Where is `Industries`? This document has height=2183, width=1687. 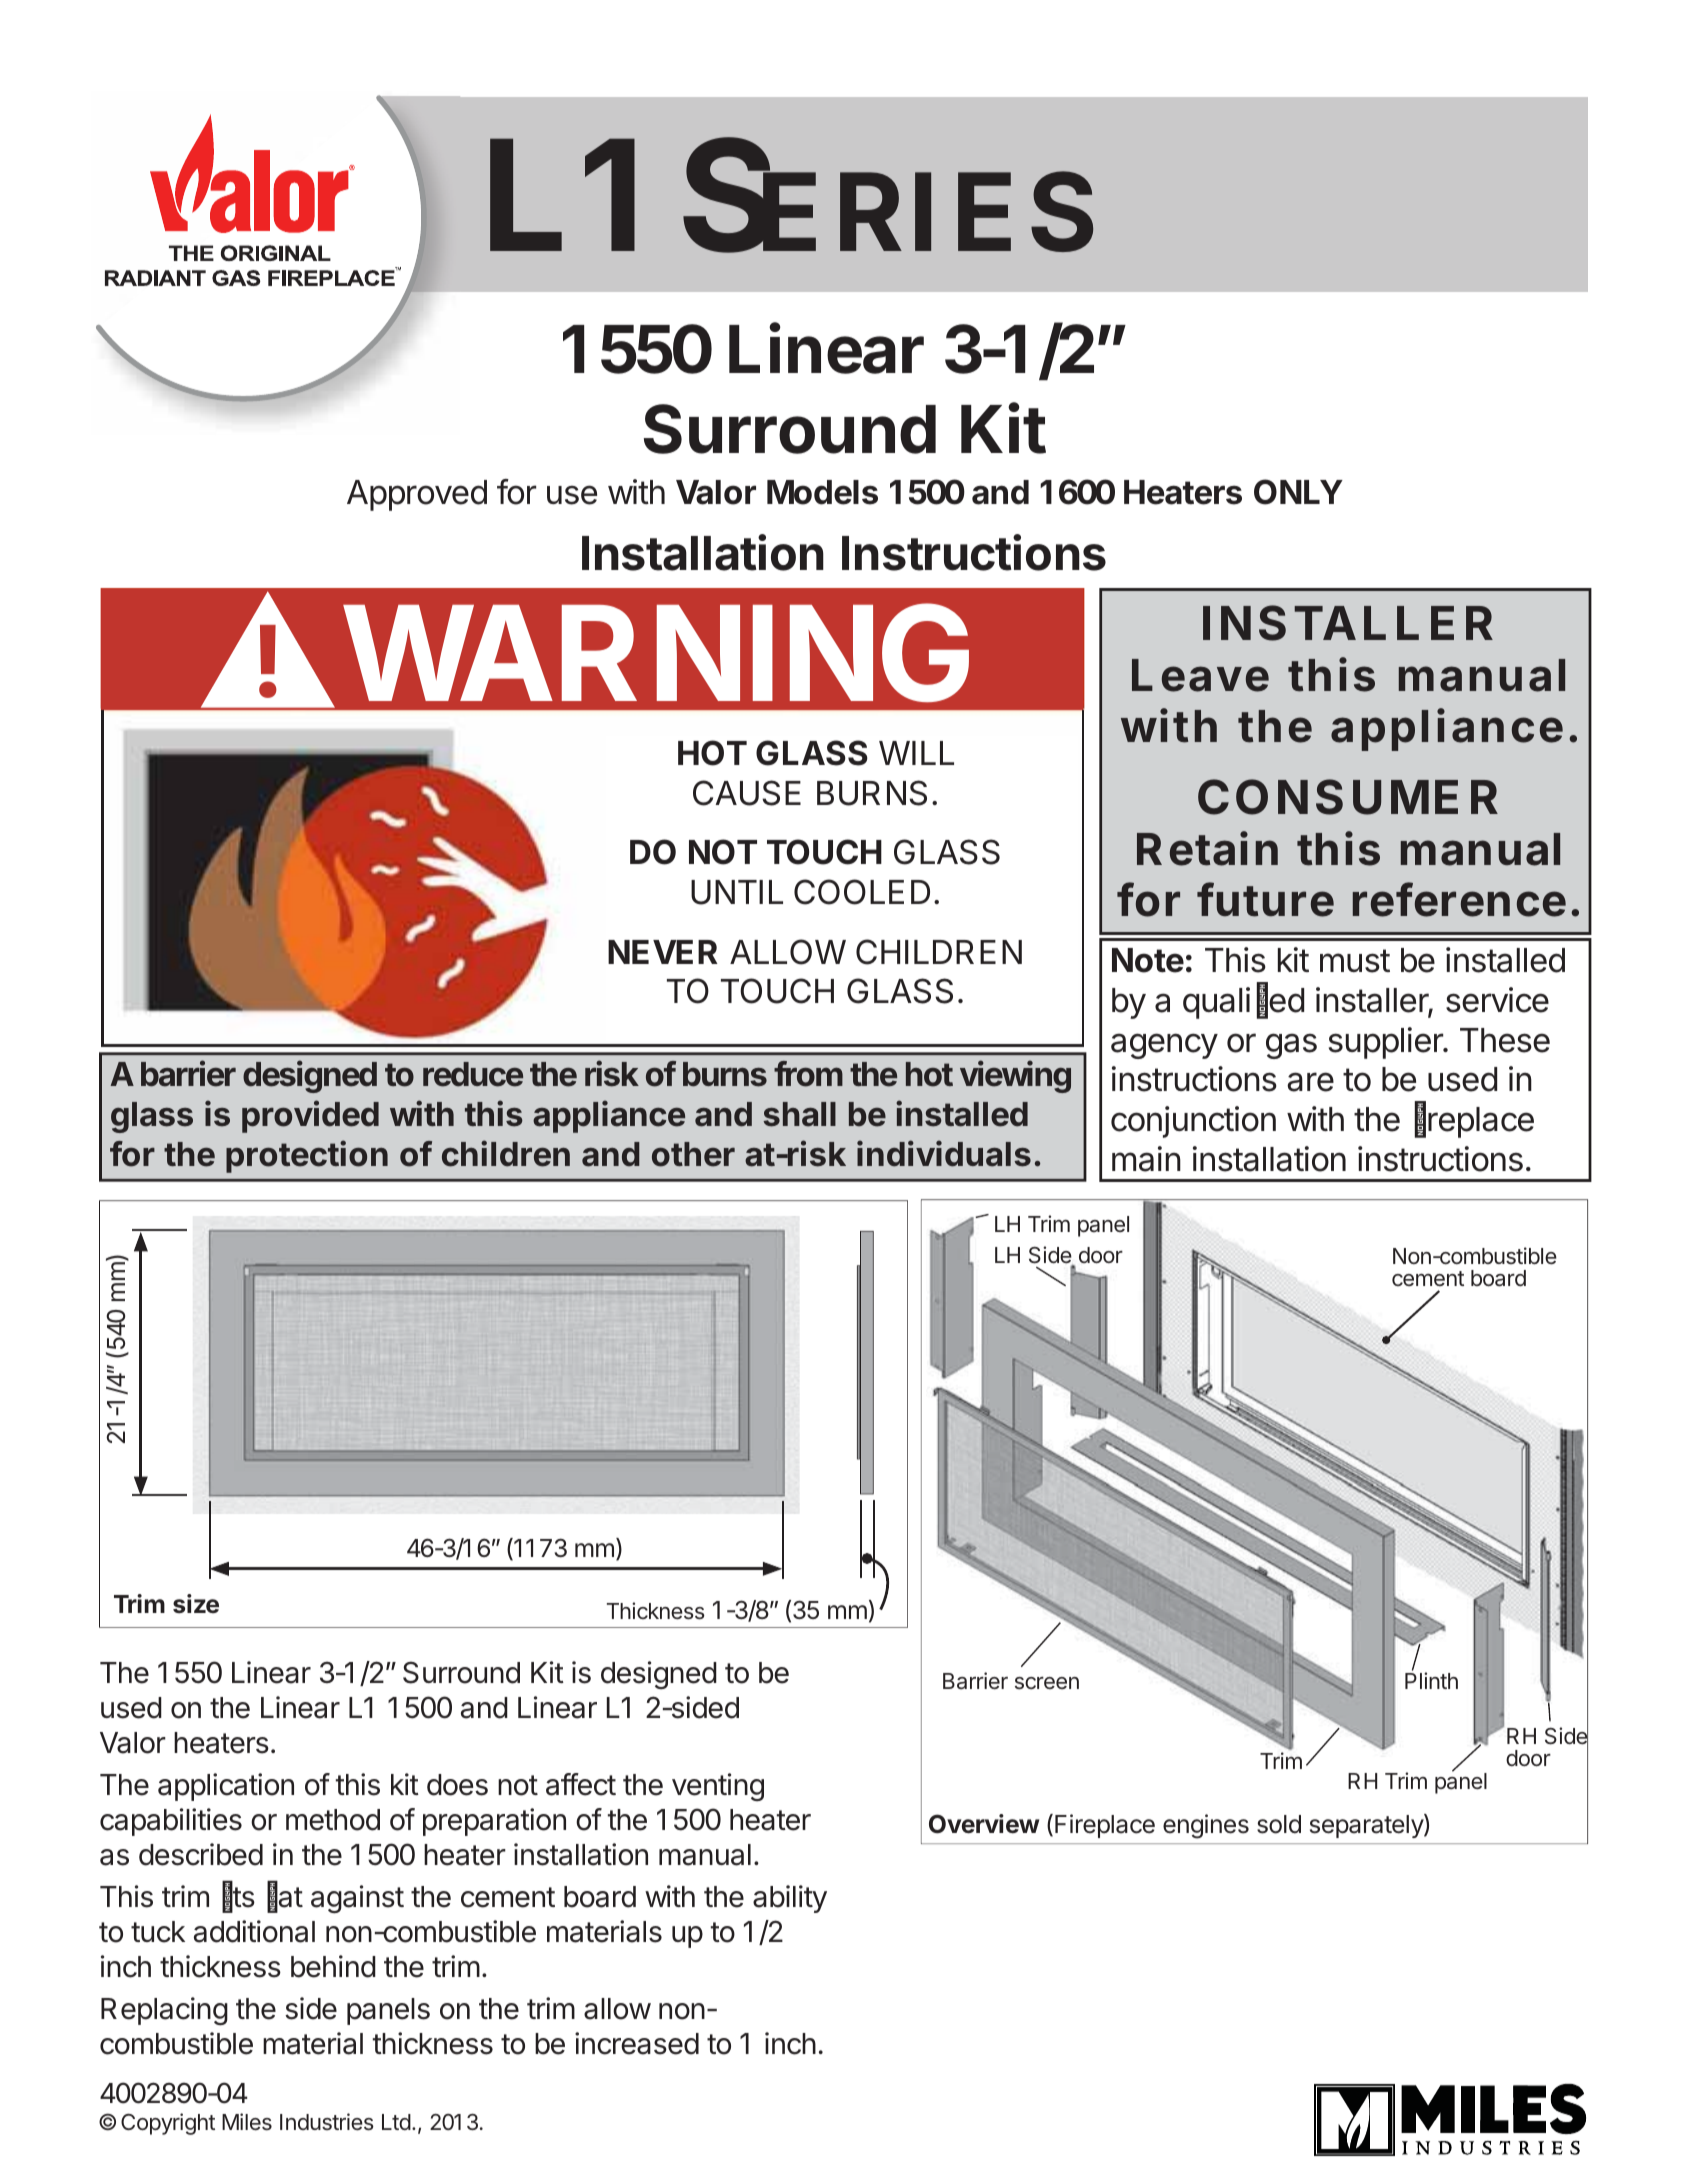
Industries is located at coordinates (327, 2122).
